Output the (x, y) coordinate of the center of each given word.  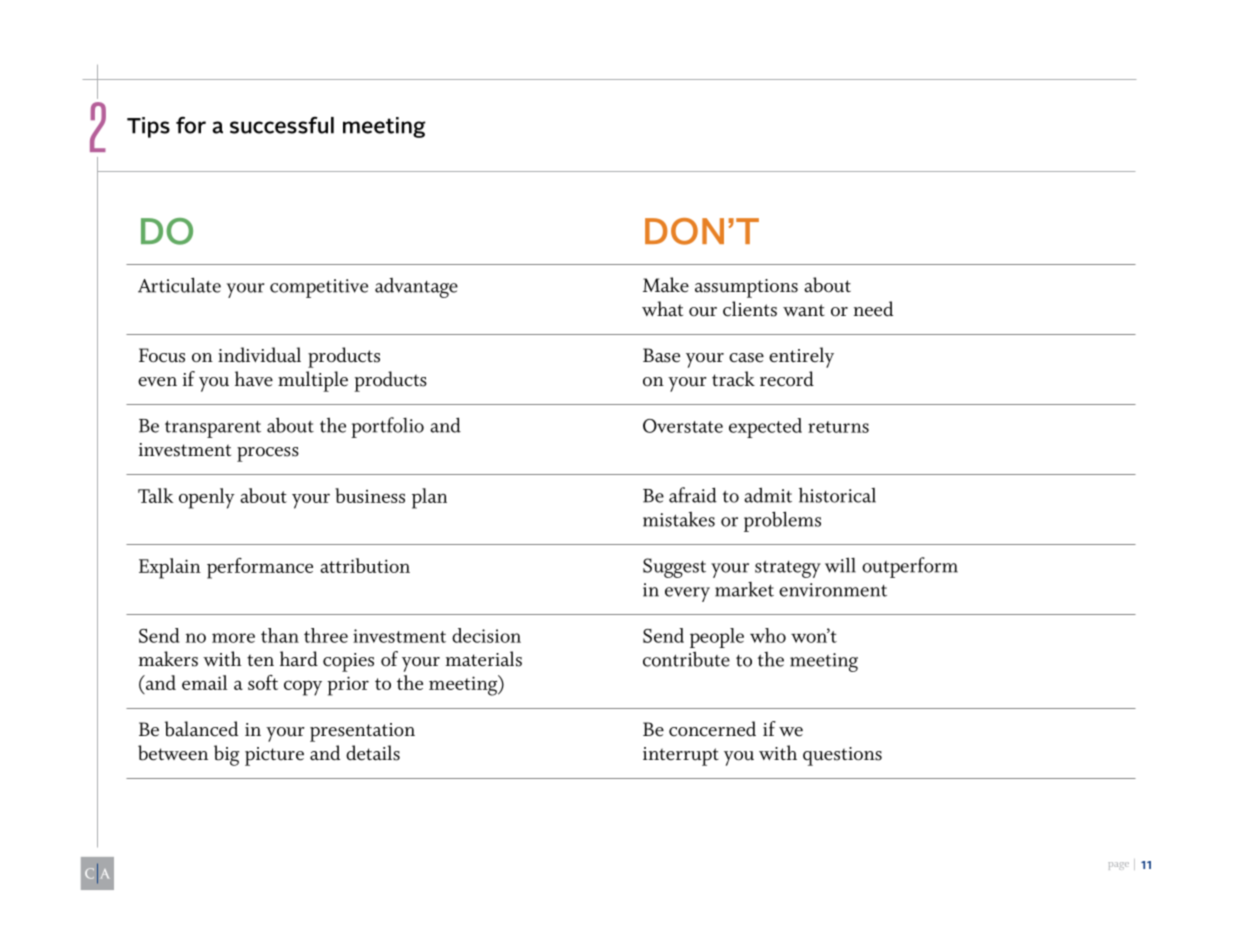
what (662, 308)
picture (274, 756)
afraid (693, 495)
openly (207, 498)
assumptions (746, 288)
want (804, 310)
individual (259, 355)
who (768, 635)
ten (260, 661)
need (873, 309)
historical (837, 495)
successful (282, 125)
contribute (686, 659)
